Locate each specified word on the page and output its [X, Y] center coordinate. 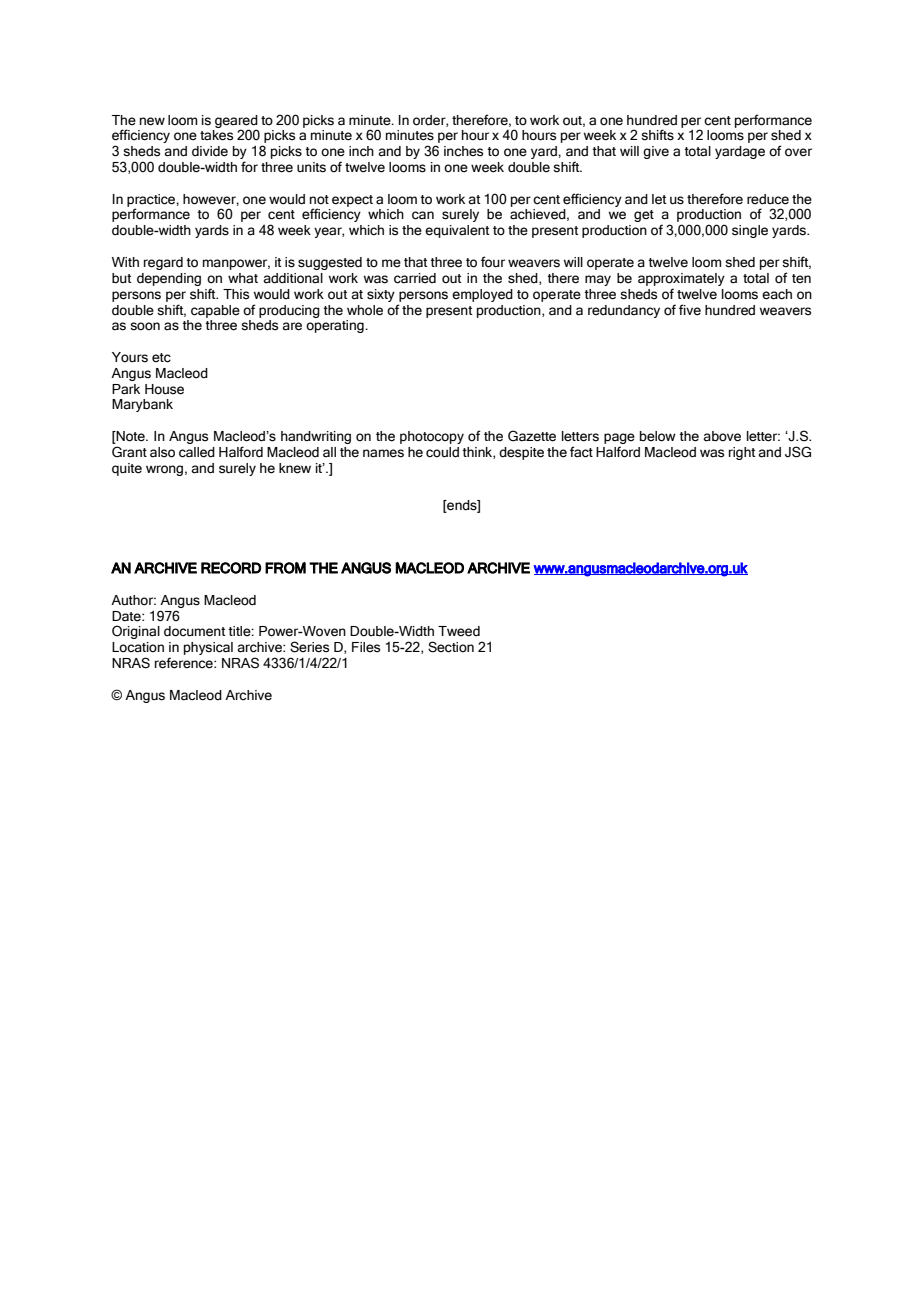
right [742, 453]
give [656, 152]
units [311, 167]
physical [208, 648]
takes [216, 135]
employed [482, 295]
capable [215, 311]
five [690, 310]
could [442, 452]
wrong [164, 470]
